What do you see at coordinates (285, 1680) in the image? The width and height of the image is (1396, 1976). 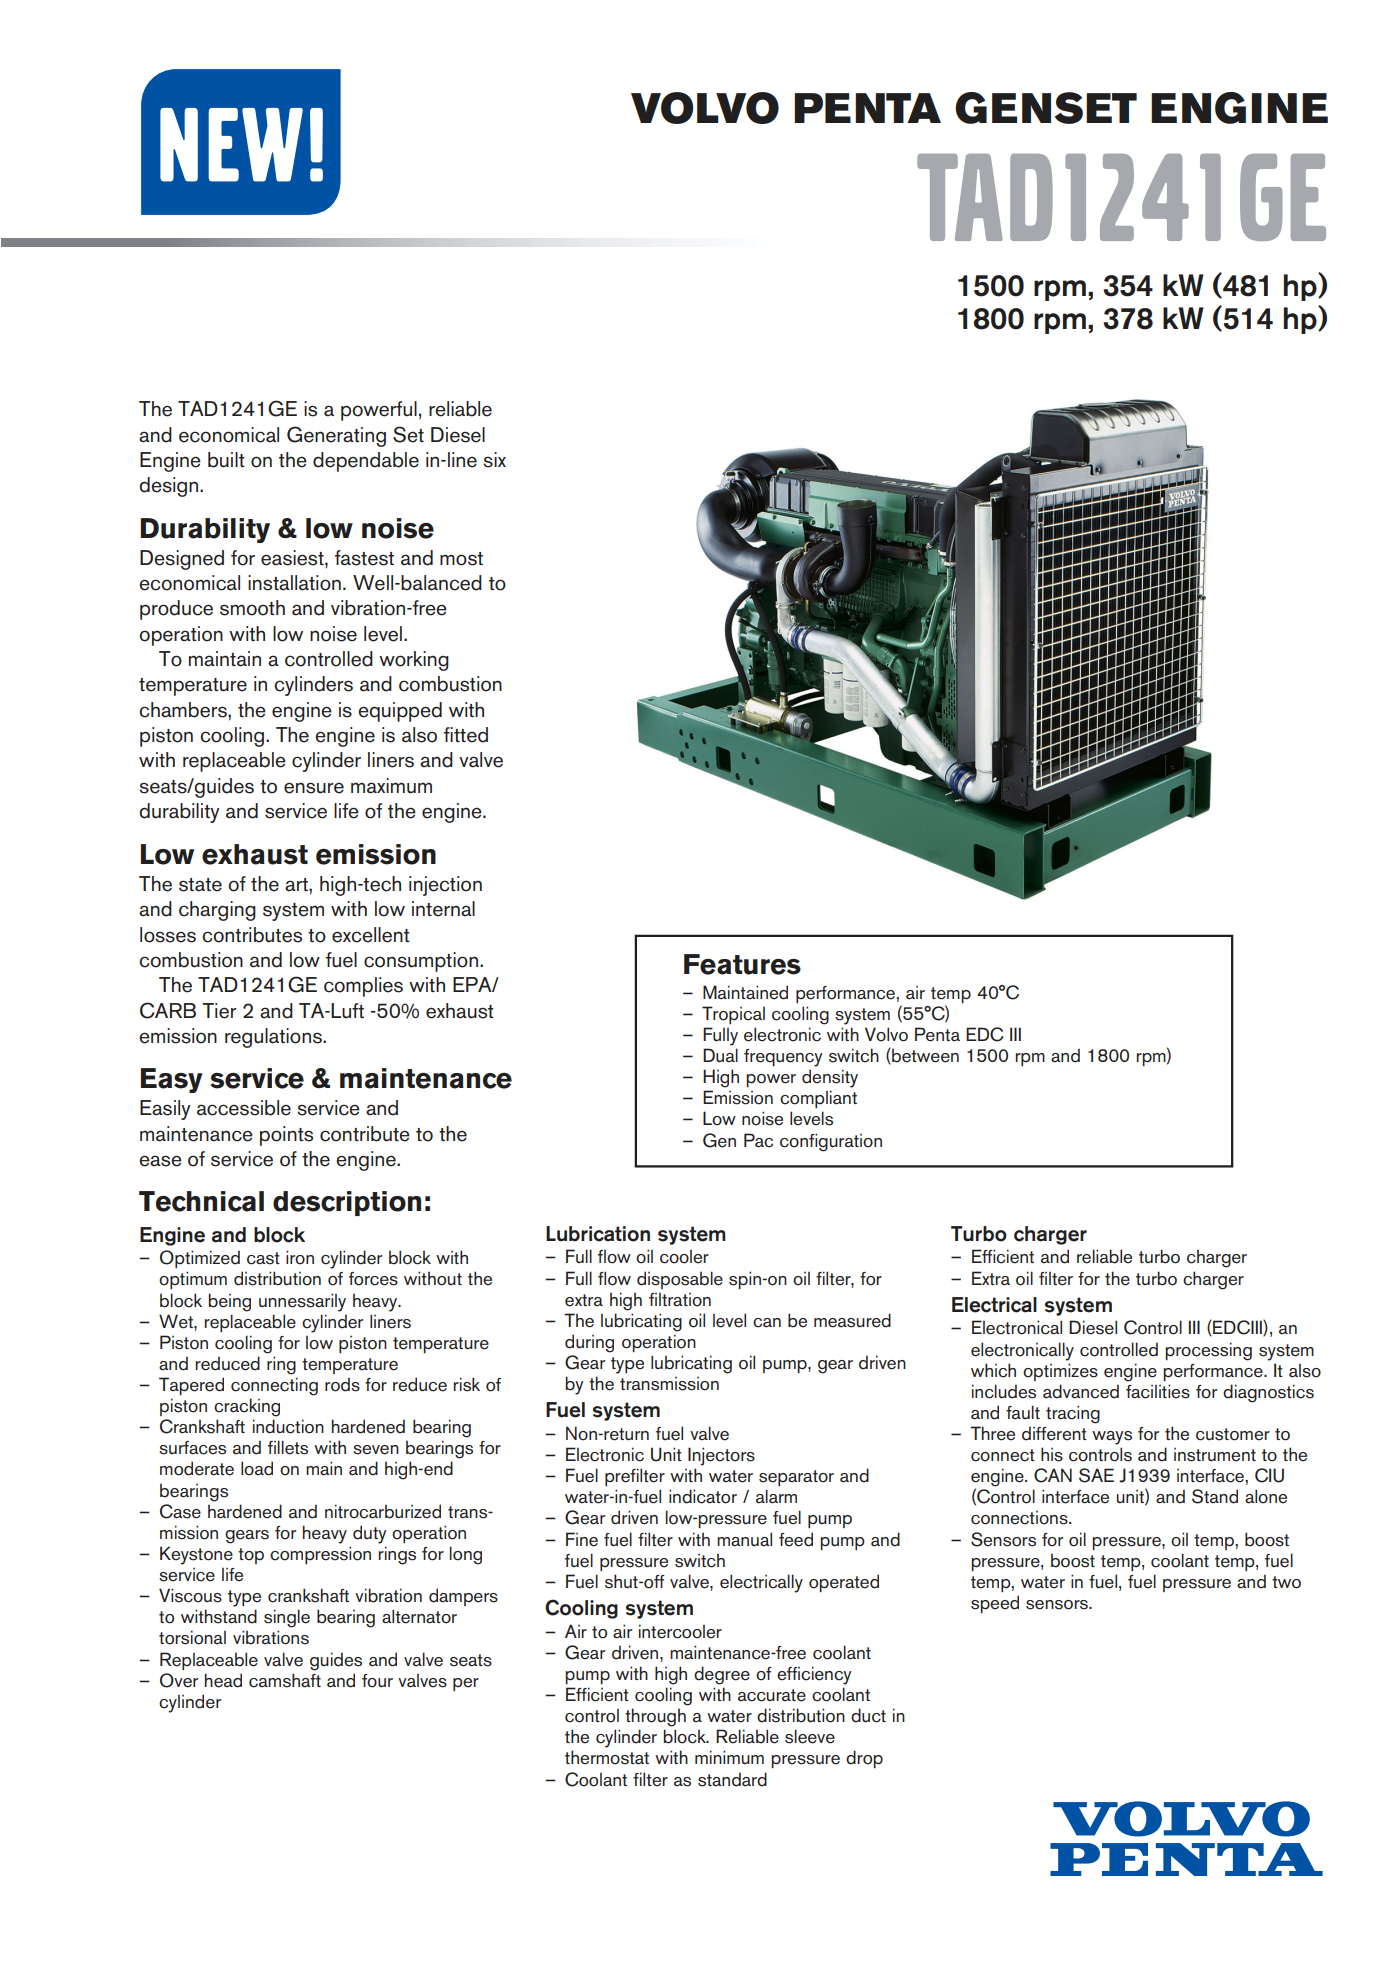 I see `camshaft` at bounding box center [285, 1680].
